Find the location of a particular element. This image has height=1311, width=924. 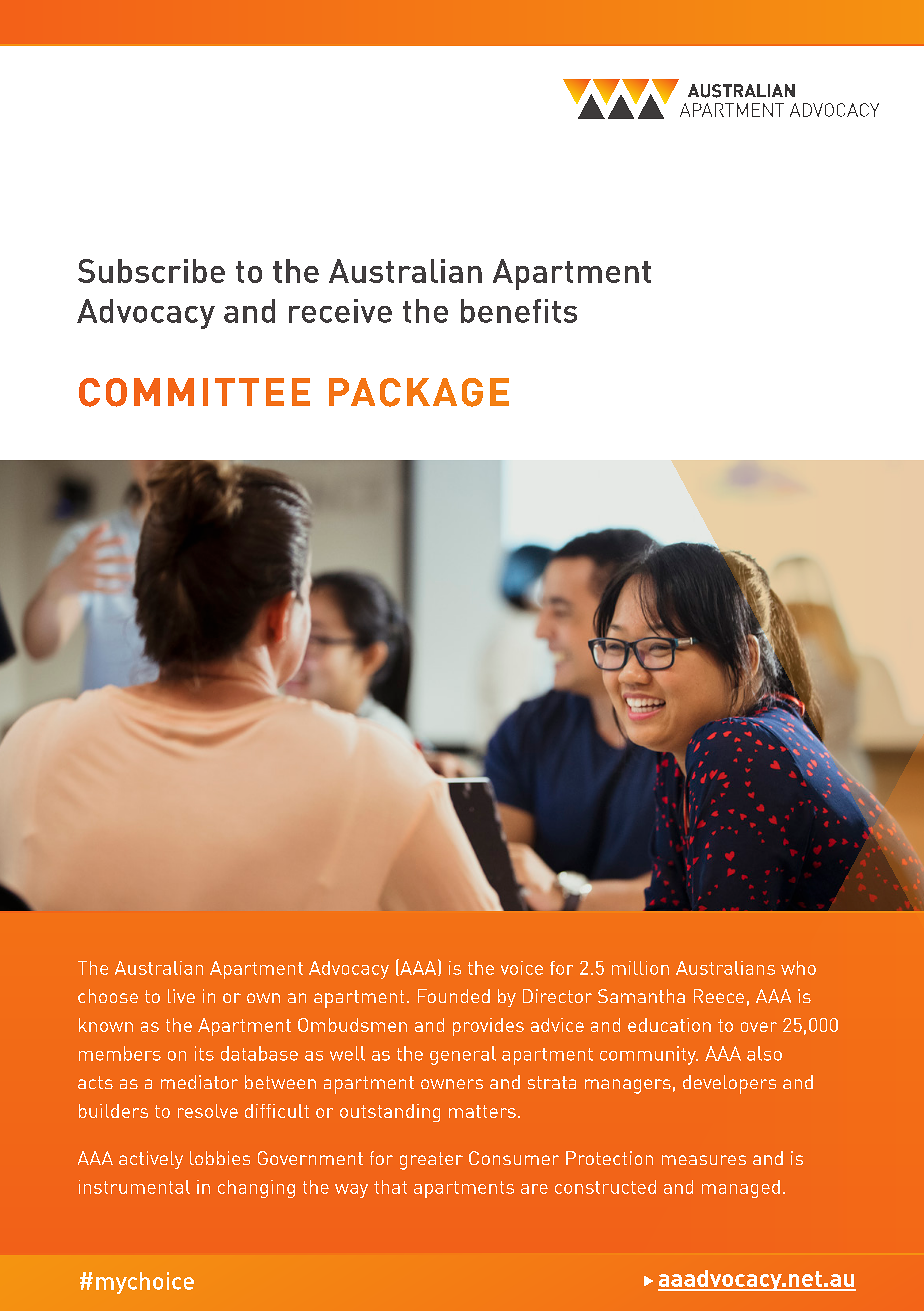

PACKAGE is located at coordinates (419, 392).
